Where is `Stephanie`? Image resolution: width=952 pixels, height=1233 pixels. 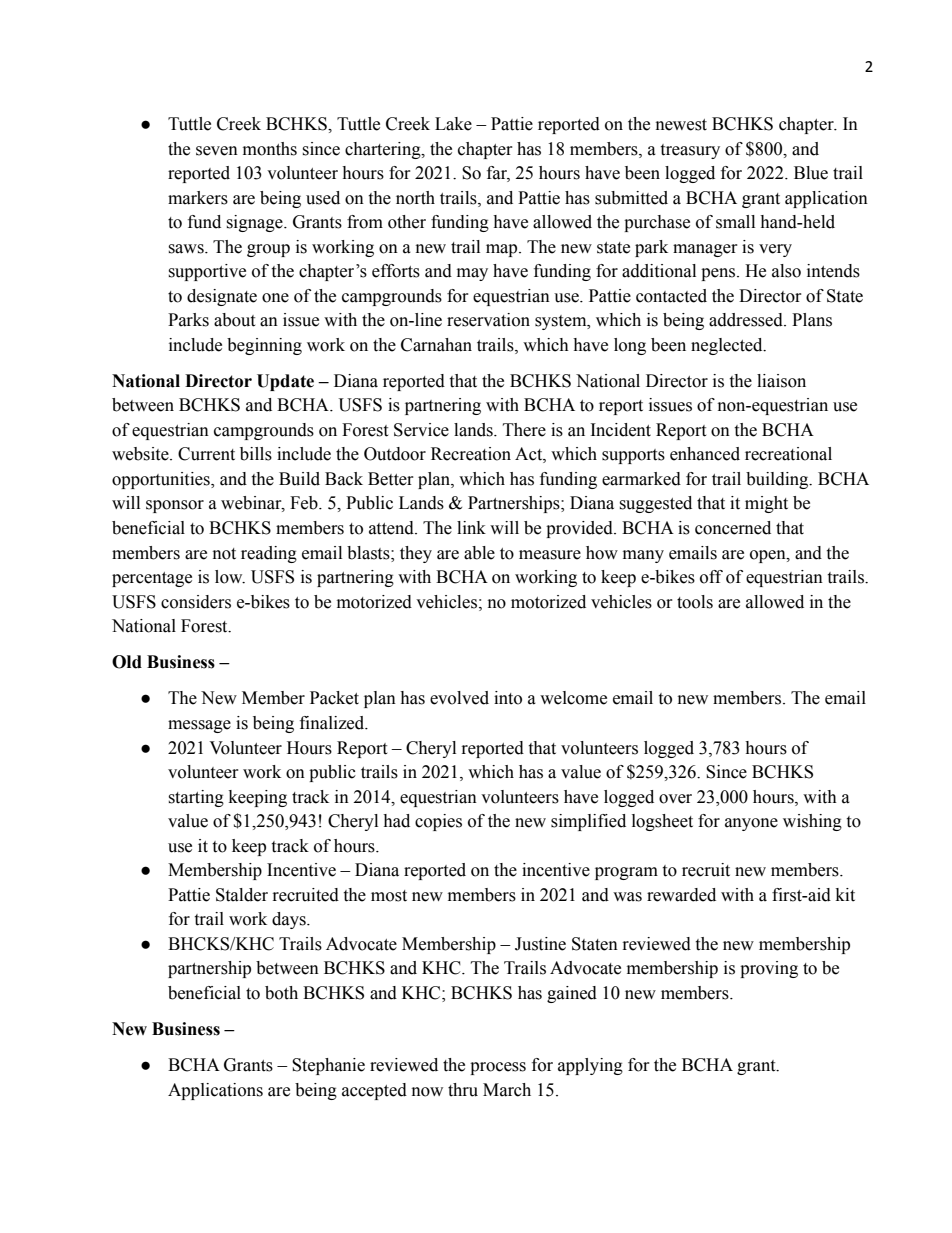
Stephanie is located at coordinates (328, 1066).
